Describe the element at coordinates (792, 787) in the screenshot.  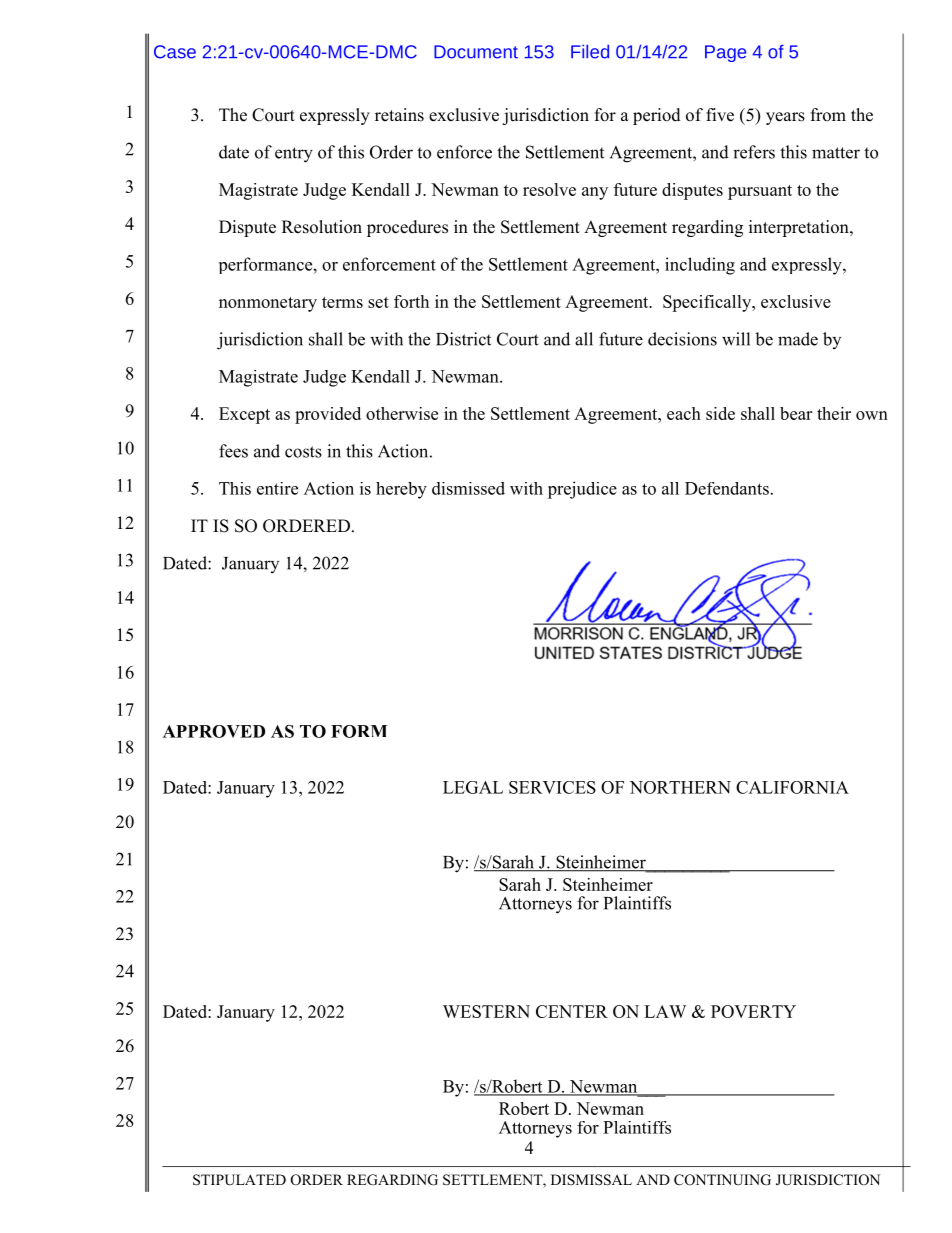
I see `CALIFORNIA` at that location.
